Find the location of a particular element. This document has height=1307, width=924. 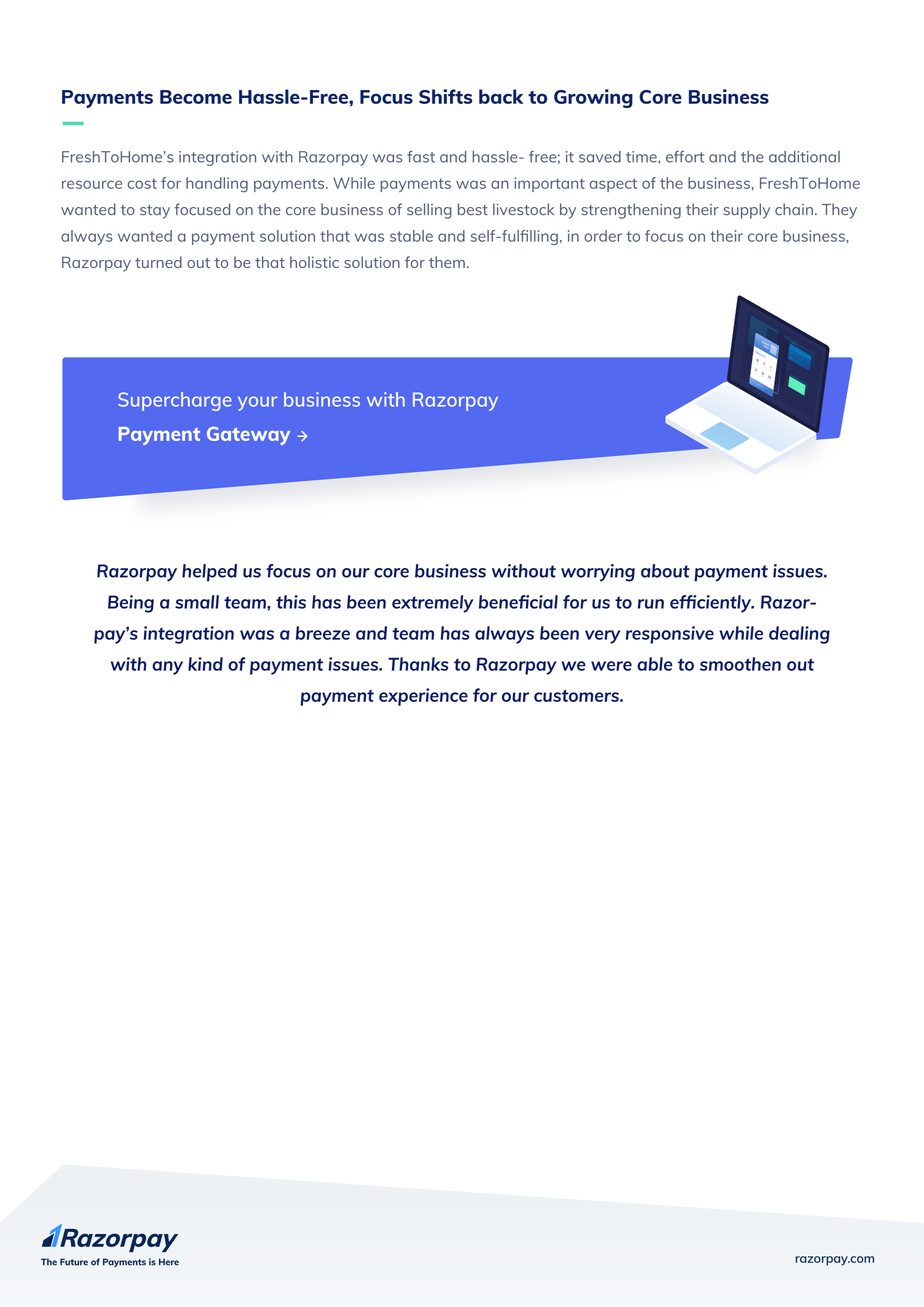

any is located at coordinates (167, 668).
